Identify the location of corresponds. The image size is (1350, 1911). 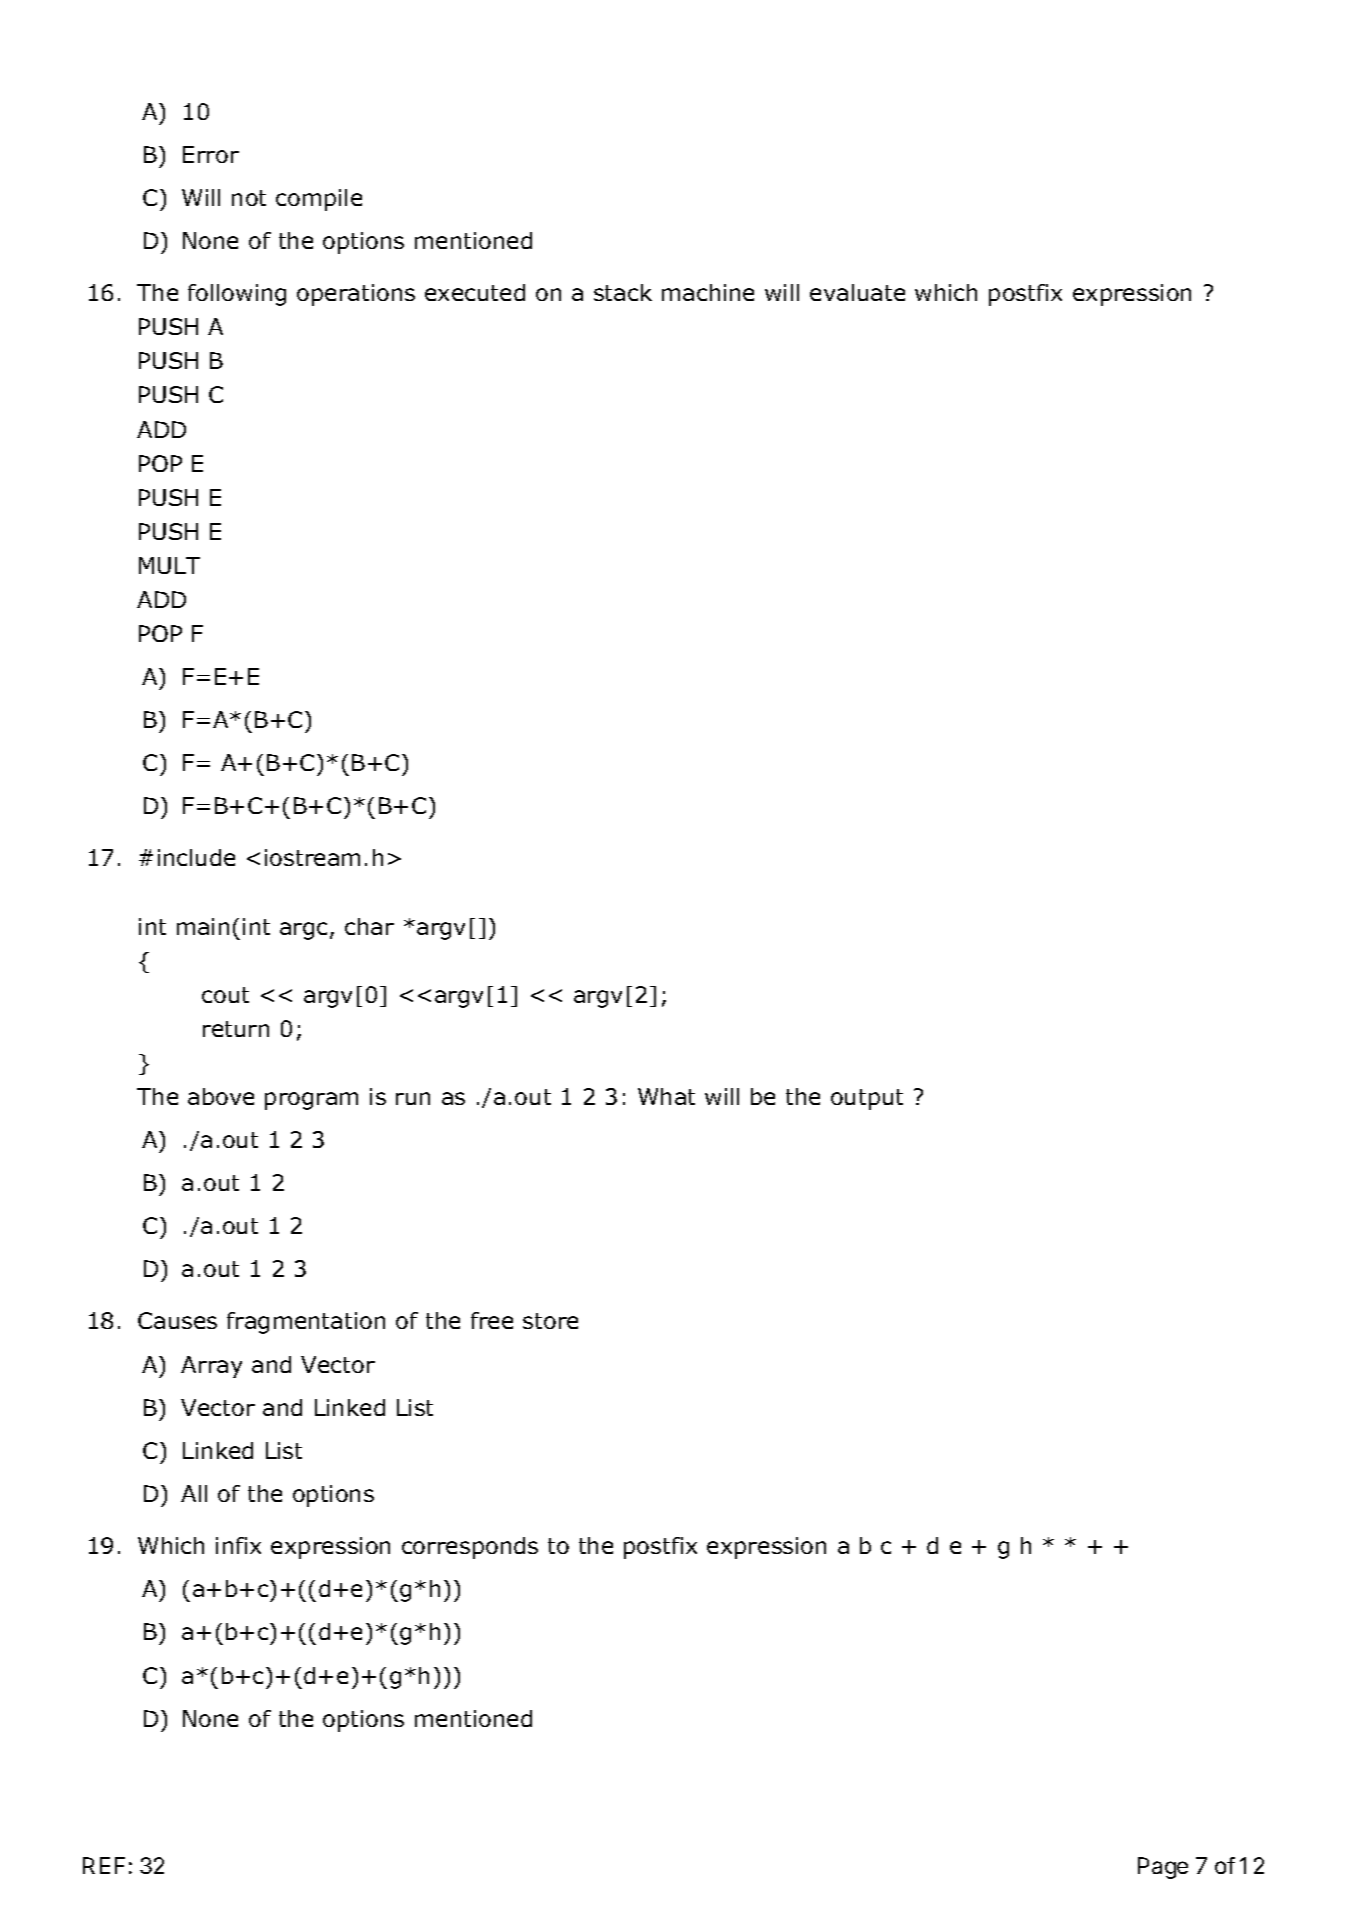
(470, 1548).
